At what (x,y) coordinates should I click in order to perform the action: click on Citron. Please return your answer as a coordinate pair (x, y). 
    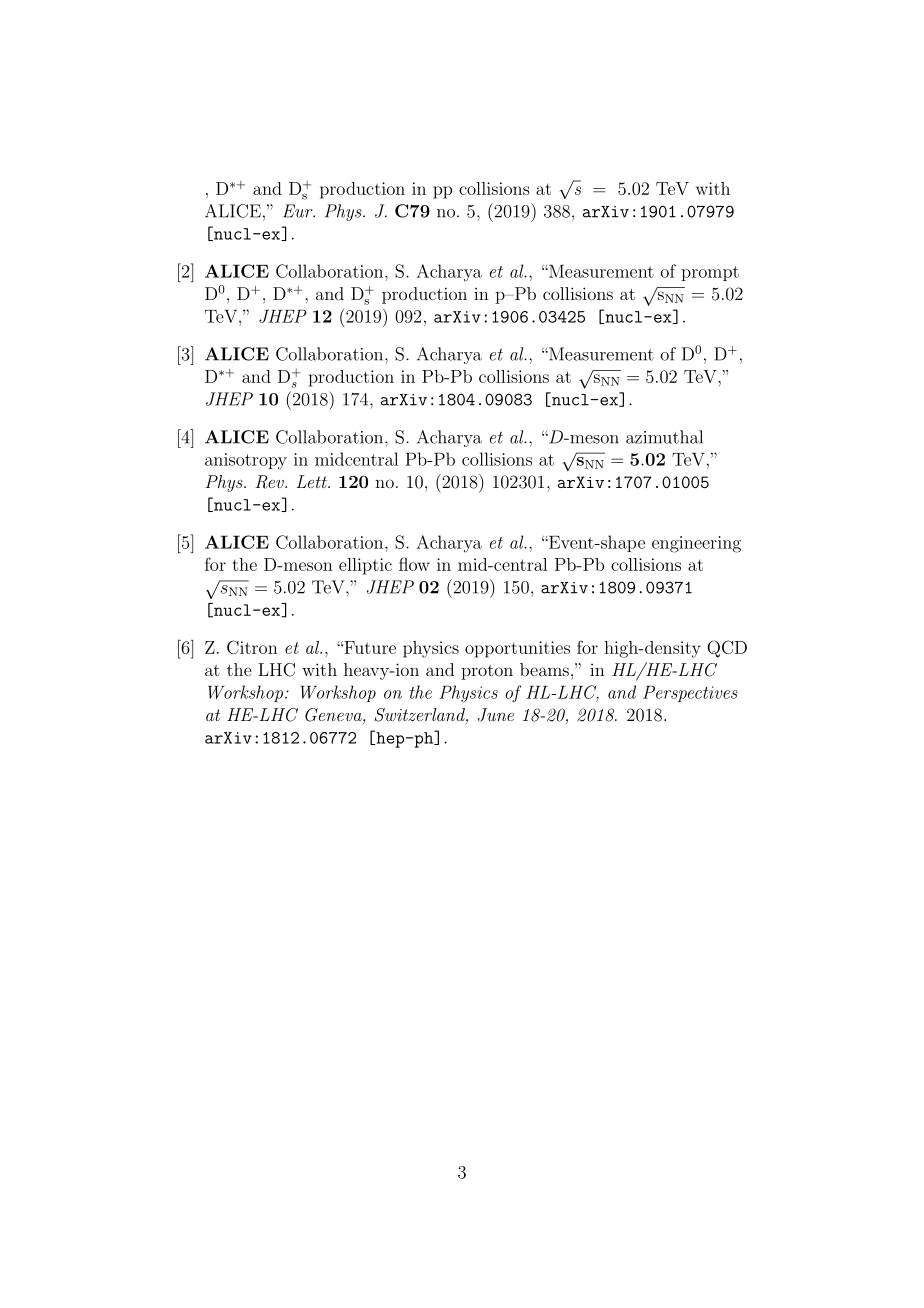
    Looking at the image, I should click on (252, 647).
